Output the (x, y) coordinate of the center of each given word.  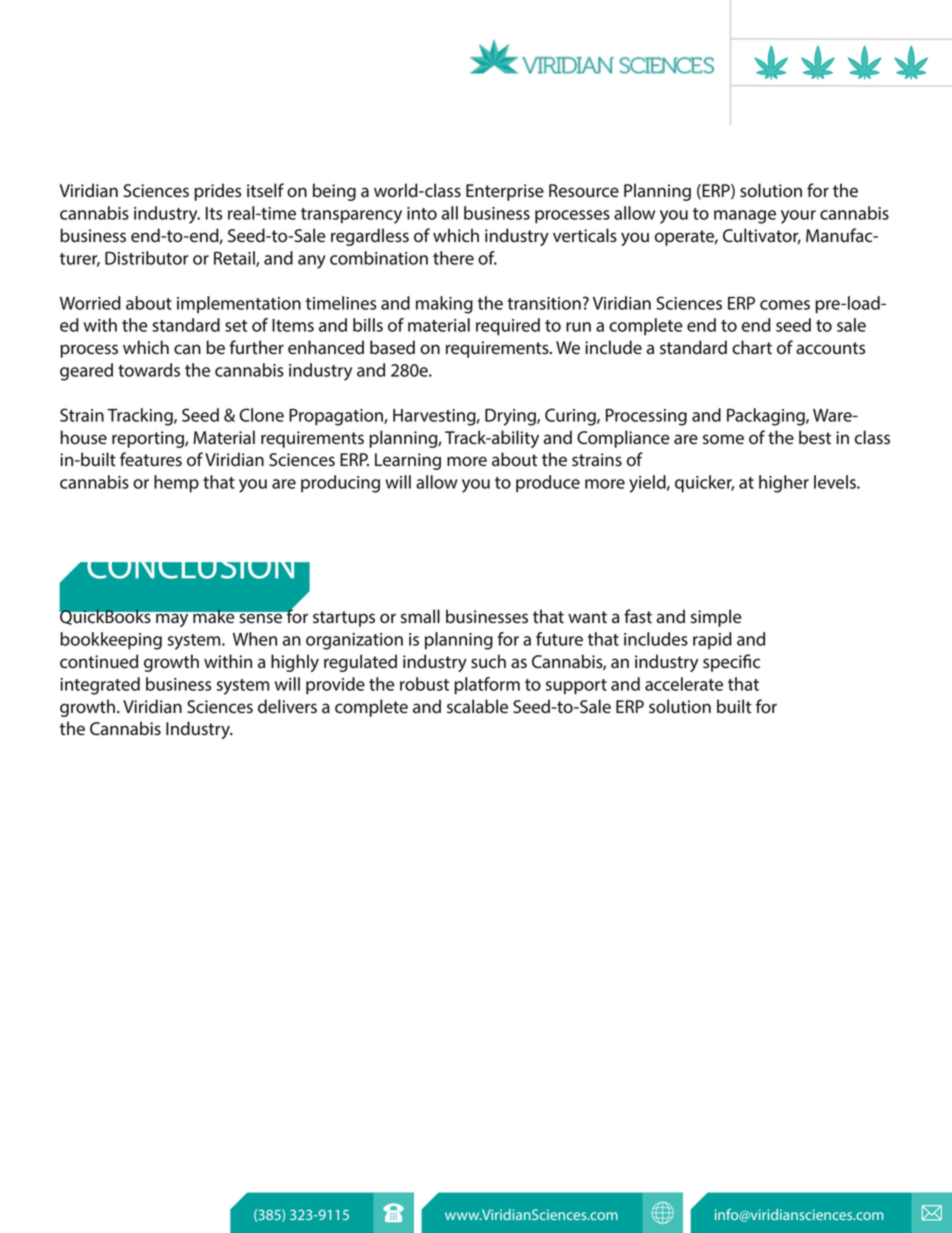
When (255, 639)
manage (745, 217)
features (151, 459)
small (420, 616)
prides (217, 192)
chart (752, 347)
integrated (100, 686)
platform (487, 686)
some (723, 439)
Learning (408, 461)
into (422, 213)
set (236, 326)
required (508, 327)
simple (716, 618)
